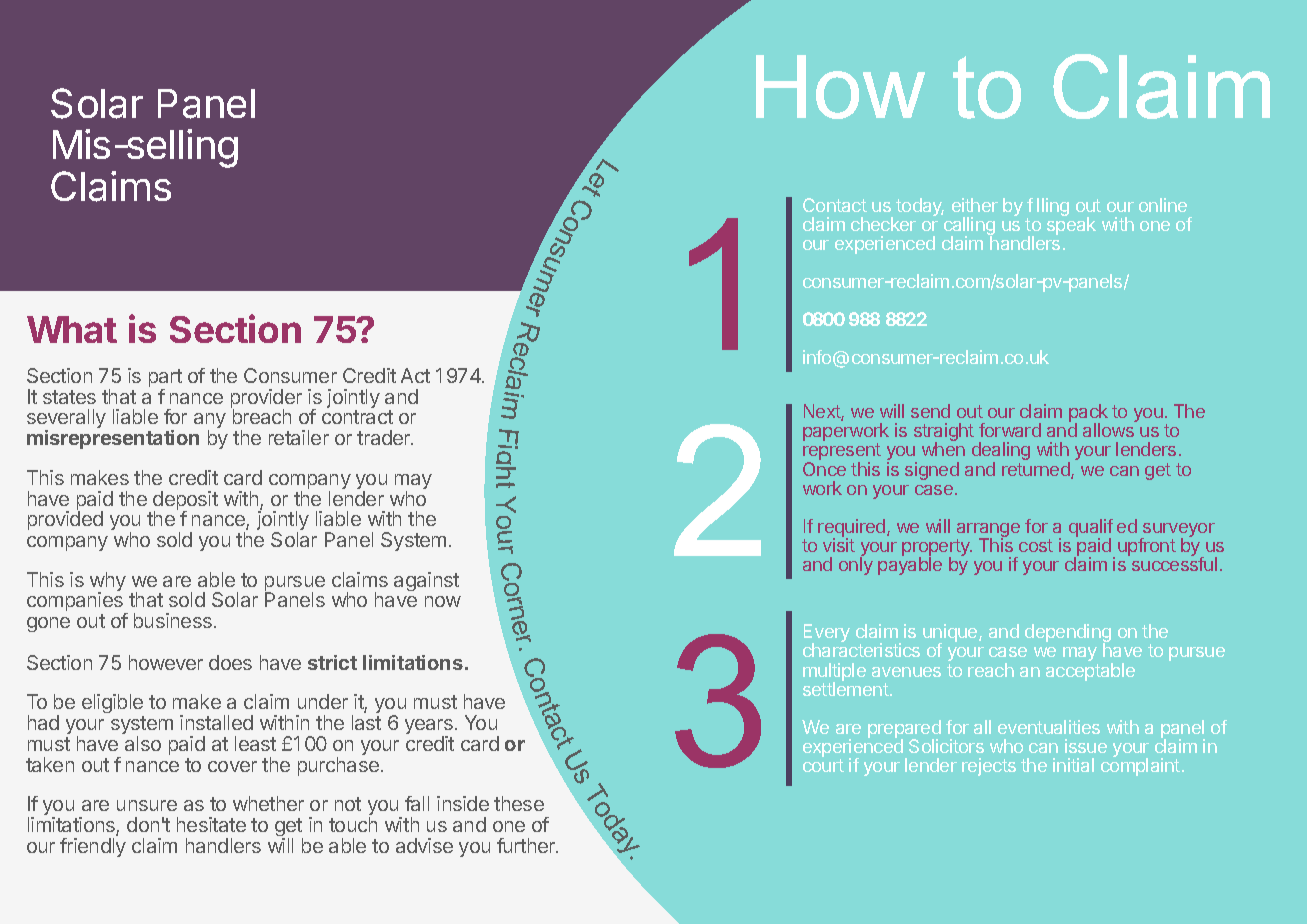 This image has height=924, width=1307. I want to click on speak, so click(1071, 225).
